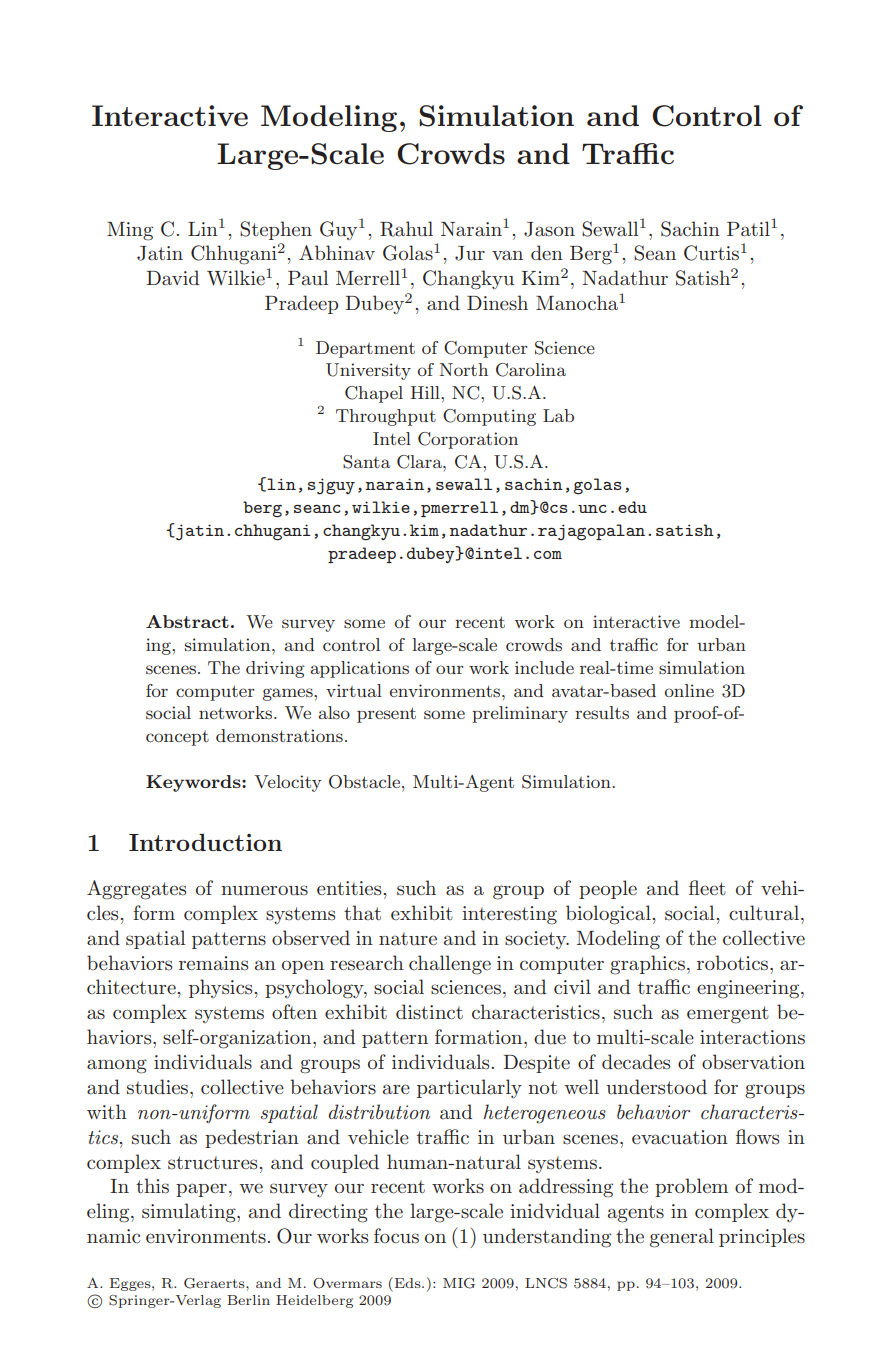  I want to click on nature, so click(408, 939).
